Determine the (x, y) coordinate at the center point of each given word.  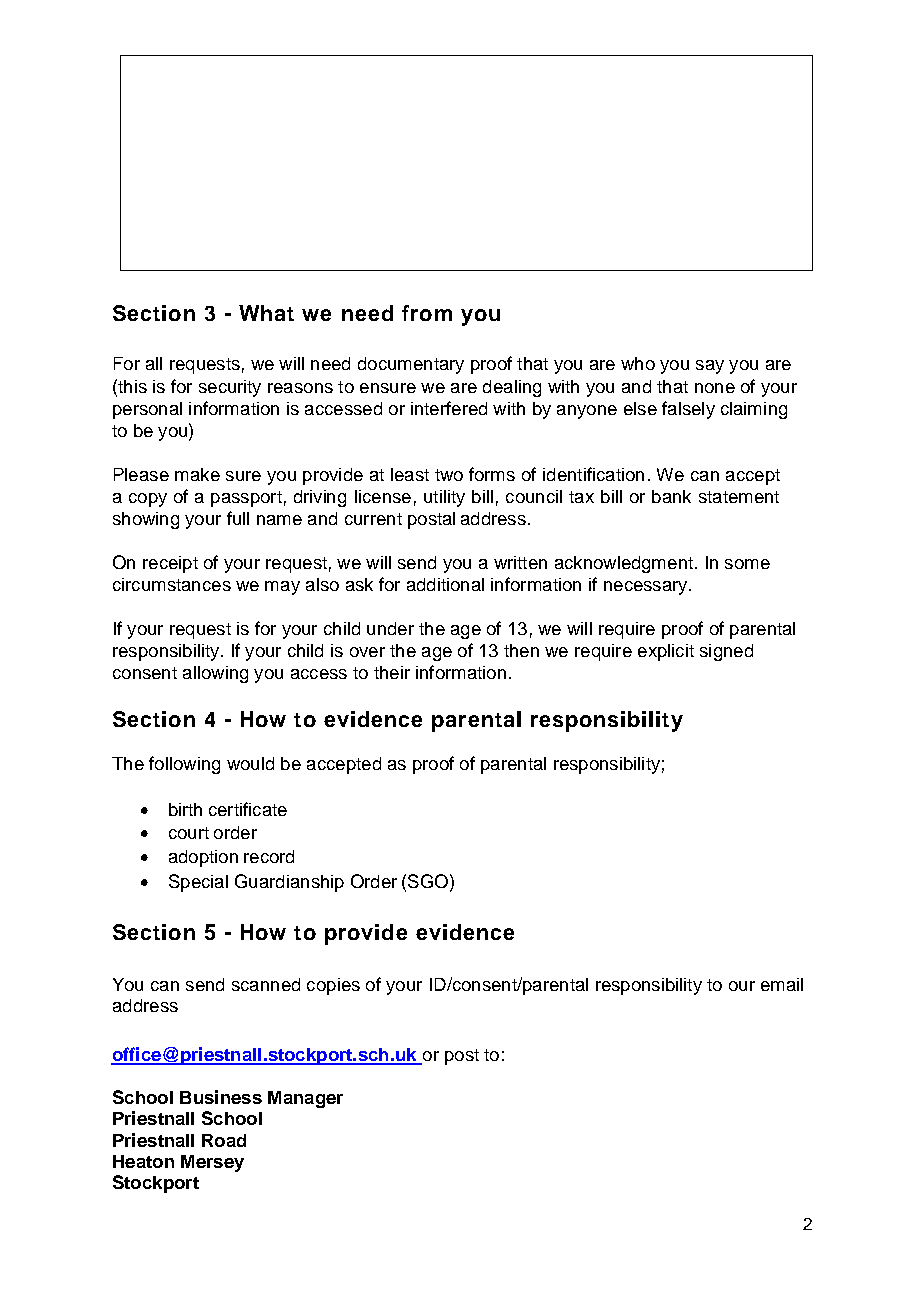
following (184, 765)
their (392, 672)
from (427, 313)
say (710, 367)
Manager (305, 1099)
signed (726, 652)
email (782, 984)
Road (224, 1140)
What (266, 313)
